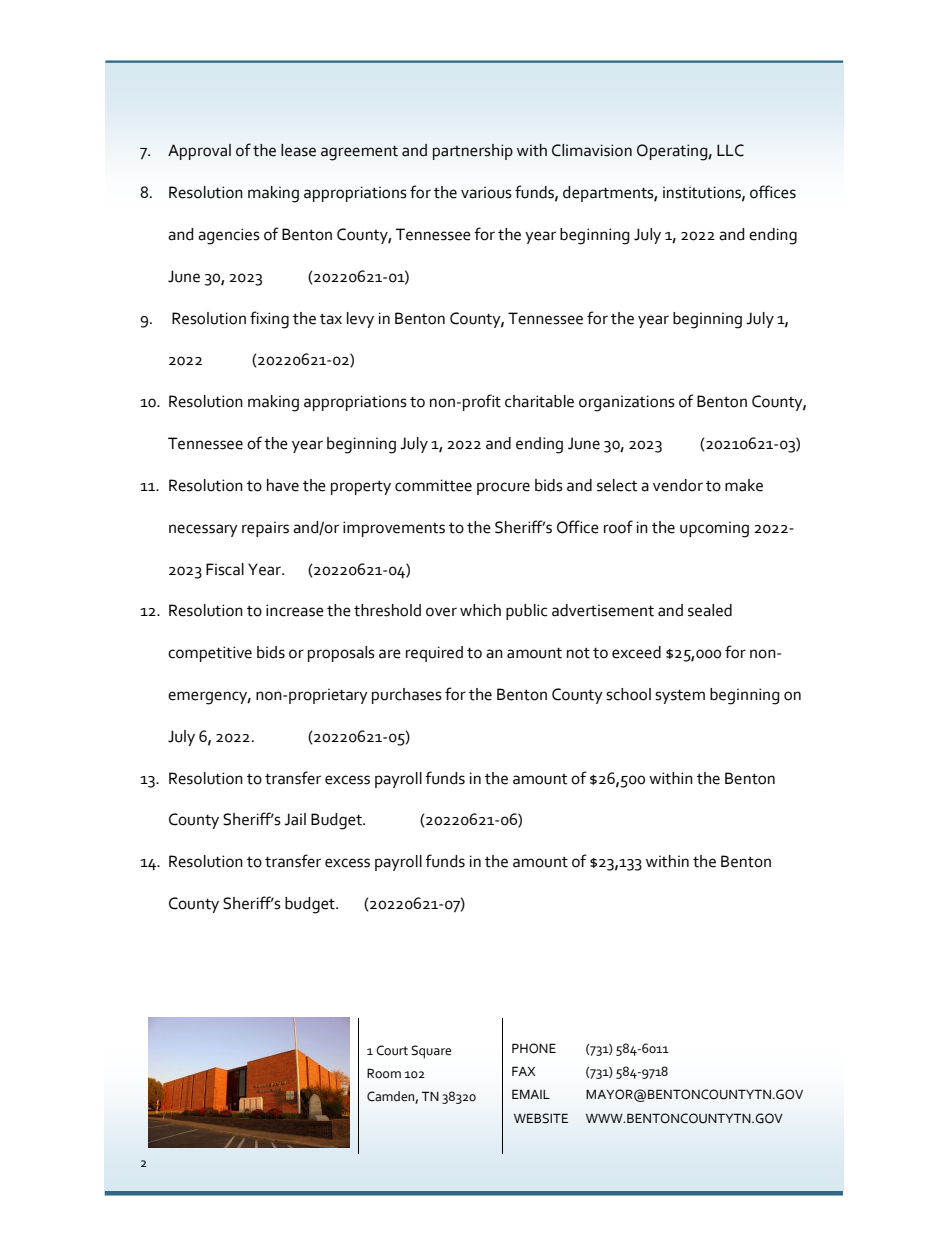 Image resolution: width=952 pixels, height=1233 pixels. Describe the element at coordinates (627, 403) in the image. I see `organizations` at that location.
